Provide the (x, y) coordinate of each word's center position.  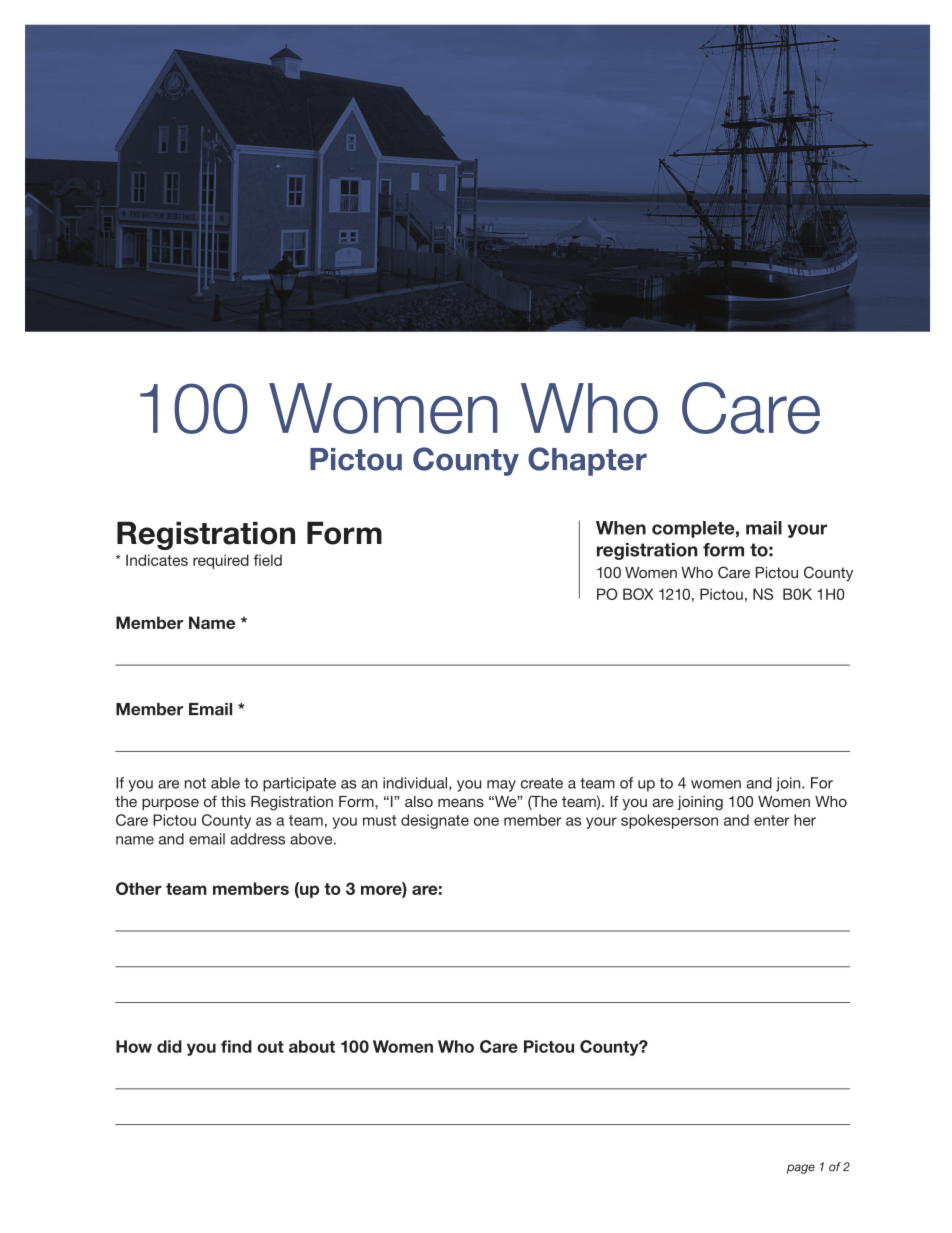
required (221, 561)
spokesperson (669, 821)
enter (772, 820)
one (486, 821)
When (621, 528)
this (233, 801)
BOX (638, 594)
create (542, 783)
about (312, 1046)
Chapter (587, 461)
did (169, 1046)
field (268, 560)
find (236, 1046)
